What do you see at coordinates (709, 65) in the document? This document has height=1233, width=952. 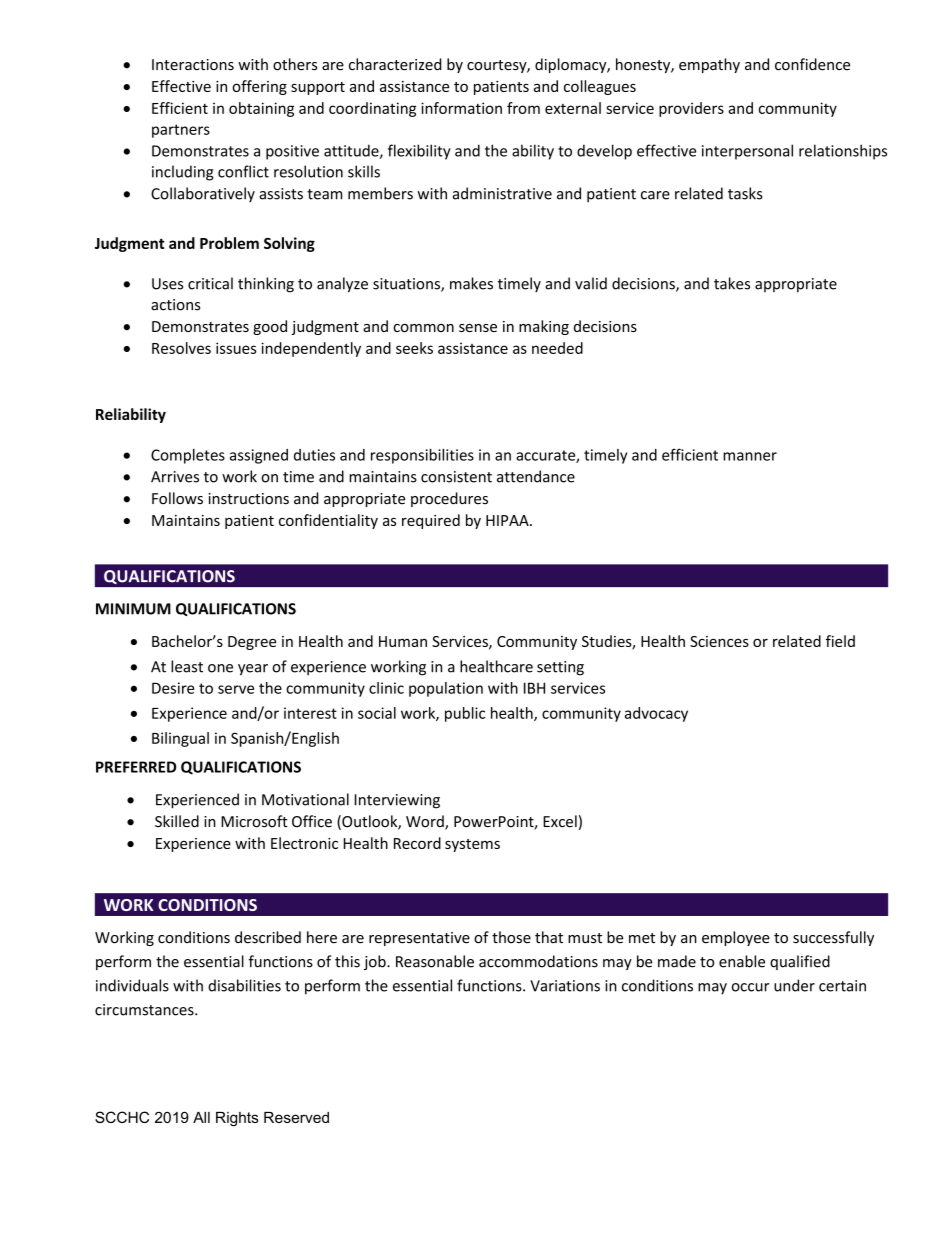 I see `empathy` at bounding box center [709, 65].
